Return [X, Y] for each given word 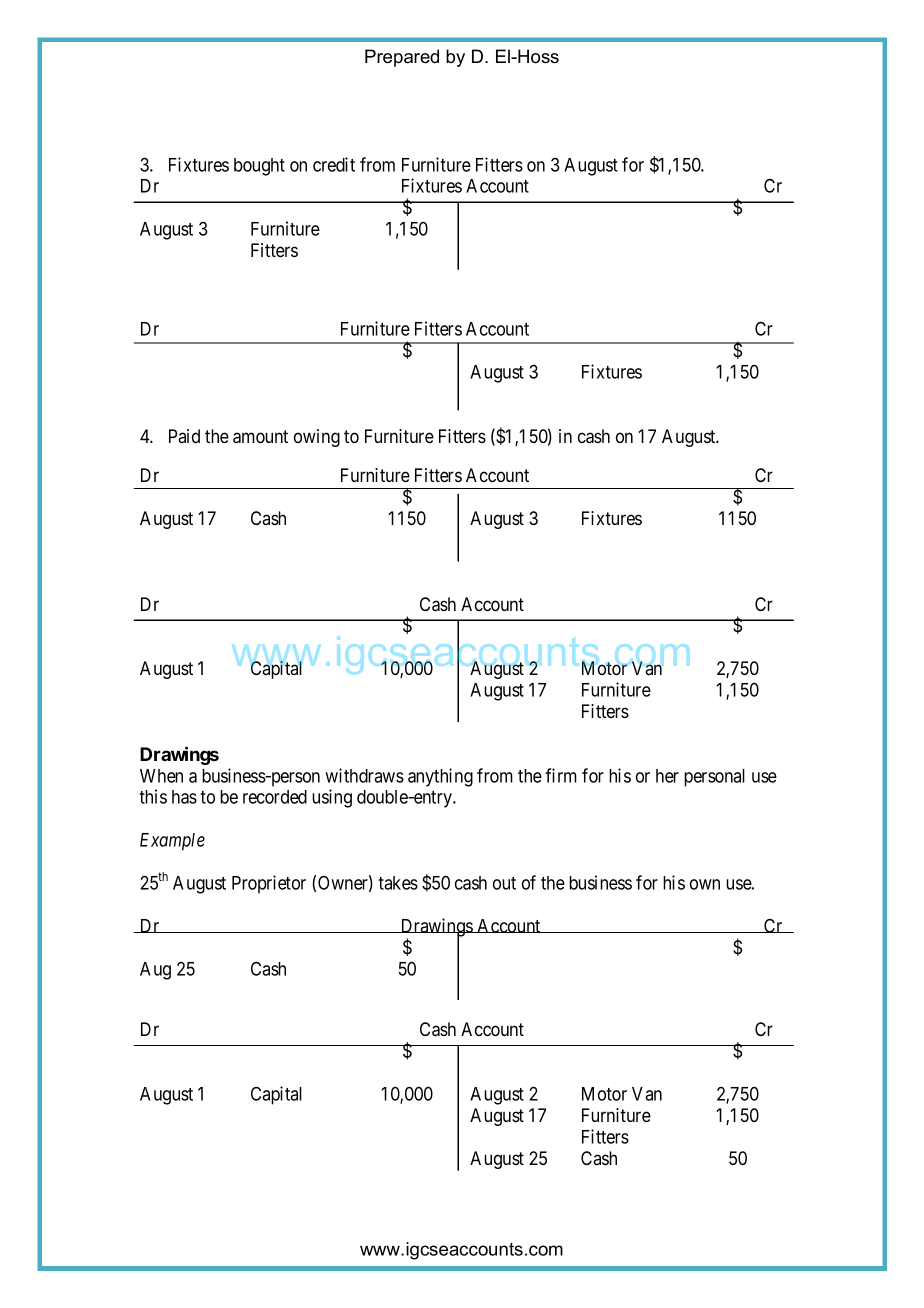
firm [561, 775]
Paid [184, 436]
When [161, 776]
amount [260, 437]
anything [440, 777]
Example [172, 842]
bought [259, 167]
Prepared [402, 58]
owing [317, 438]
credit [334, 164]
